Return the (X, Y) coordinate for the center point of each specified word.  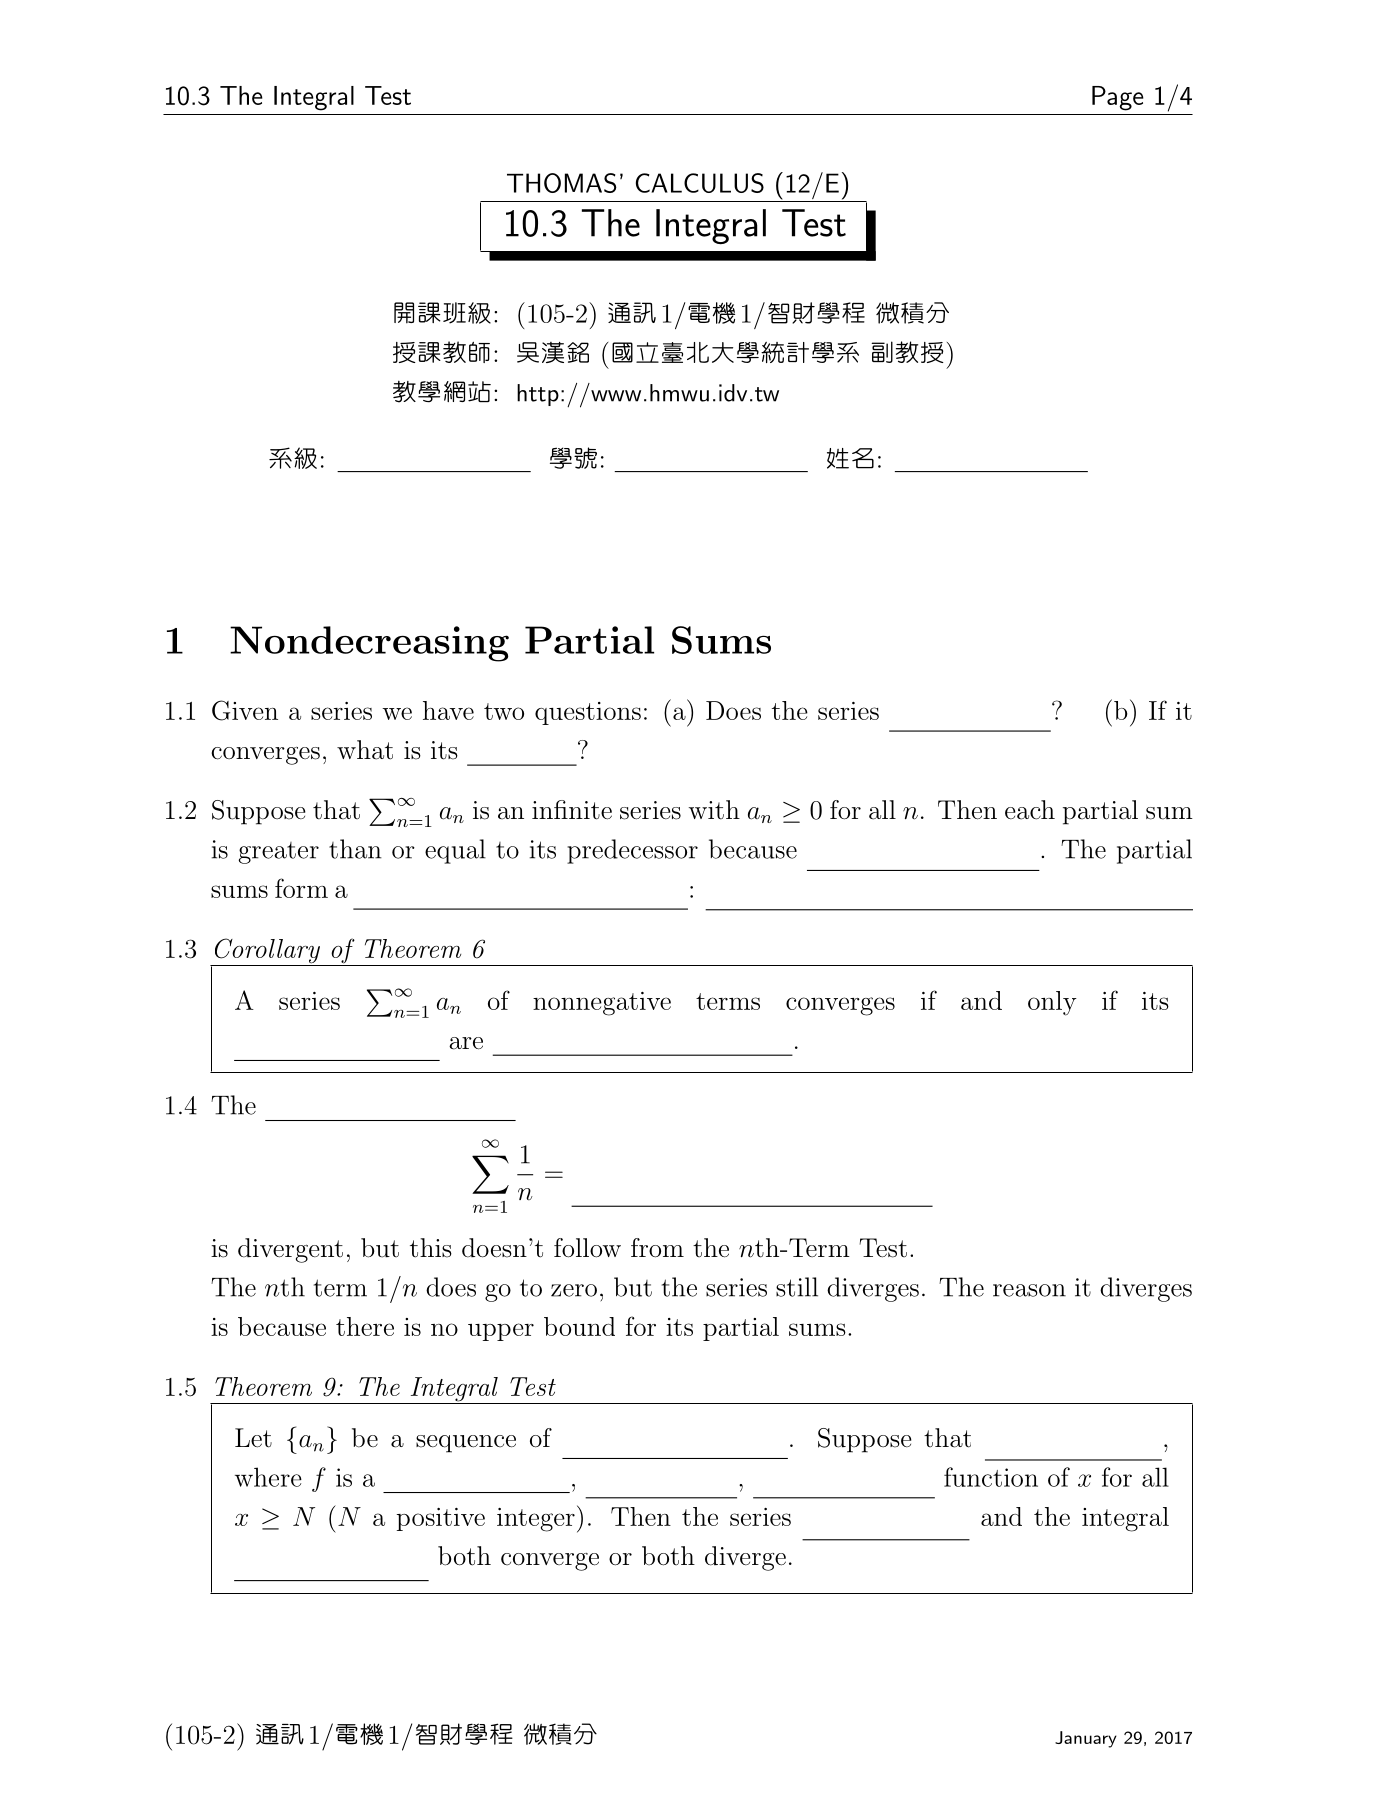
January (1086, 1739)
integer (536, 1520)
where (268, 1477)
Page (1118, 98)
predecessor (632, 851)
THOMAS (562, 183)
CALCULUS (700, 183)
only (1052, 1003)
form (301, 888)
